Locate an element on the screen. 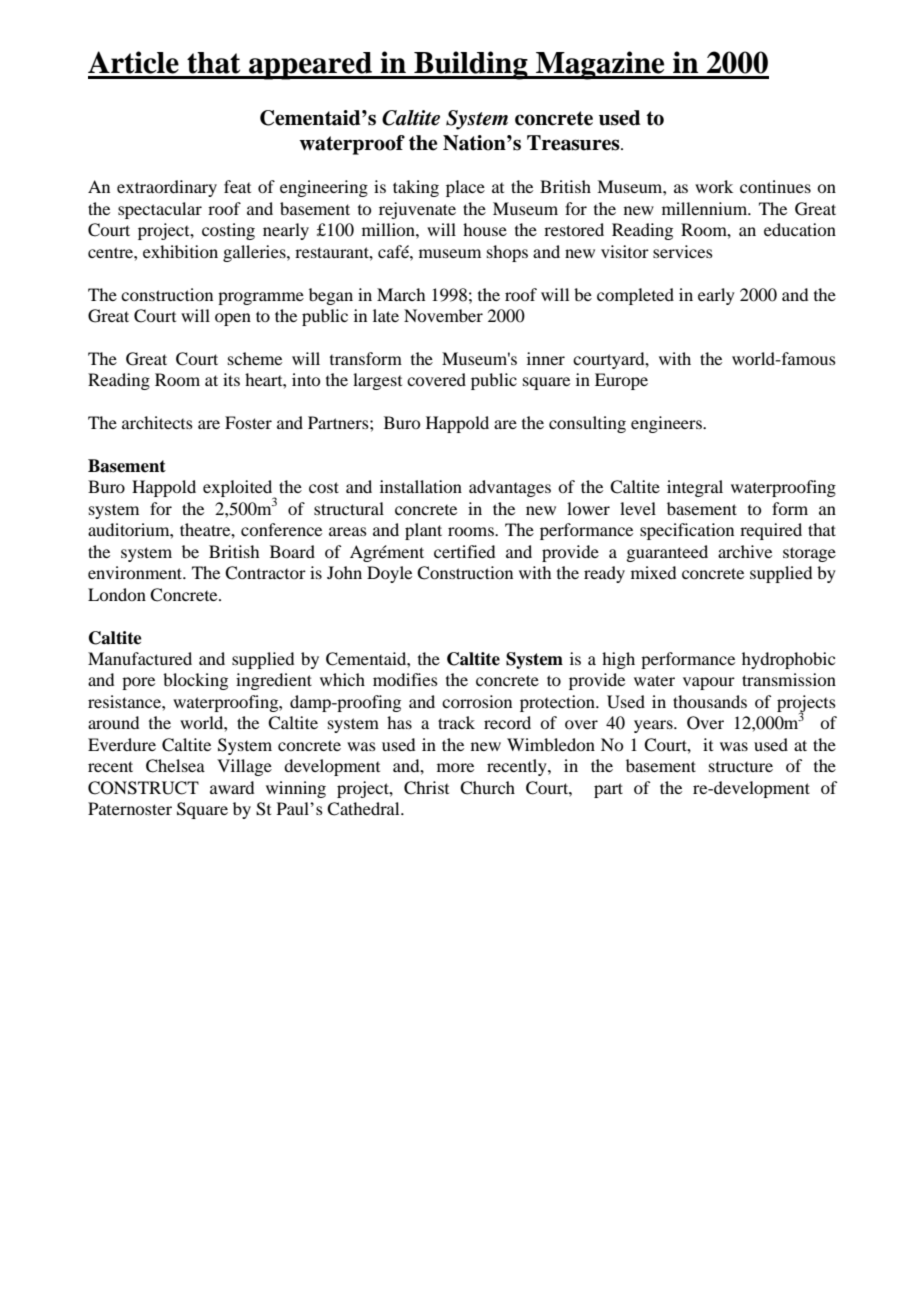  Church is located at coordinates (487, 788).
